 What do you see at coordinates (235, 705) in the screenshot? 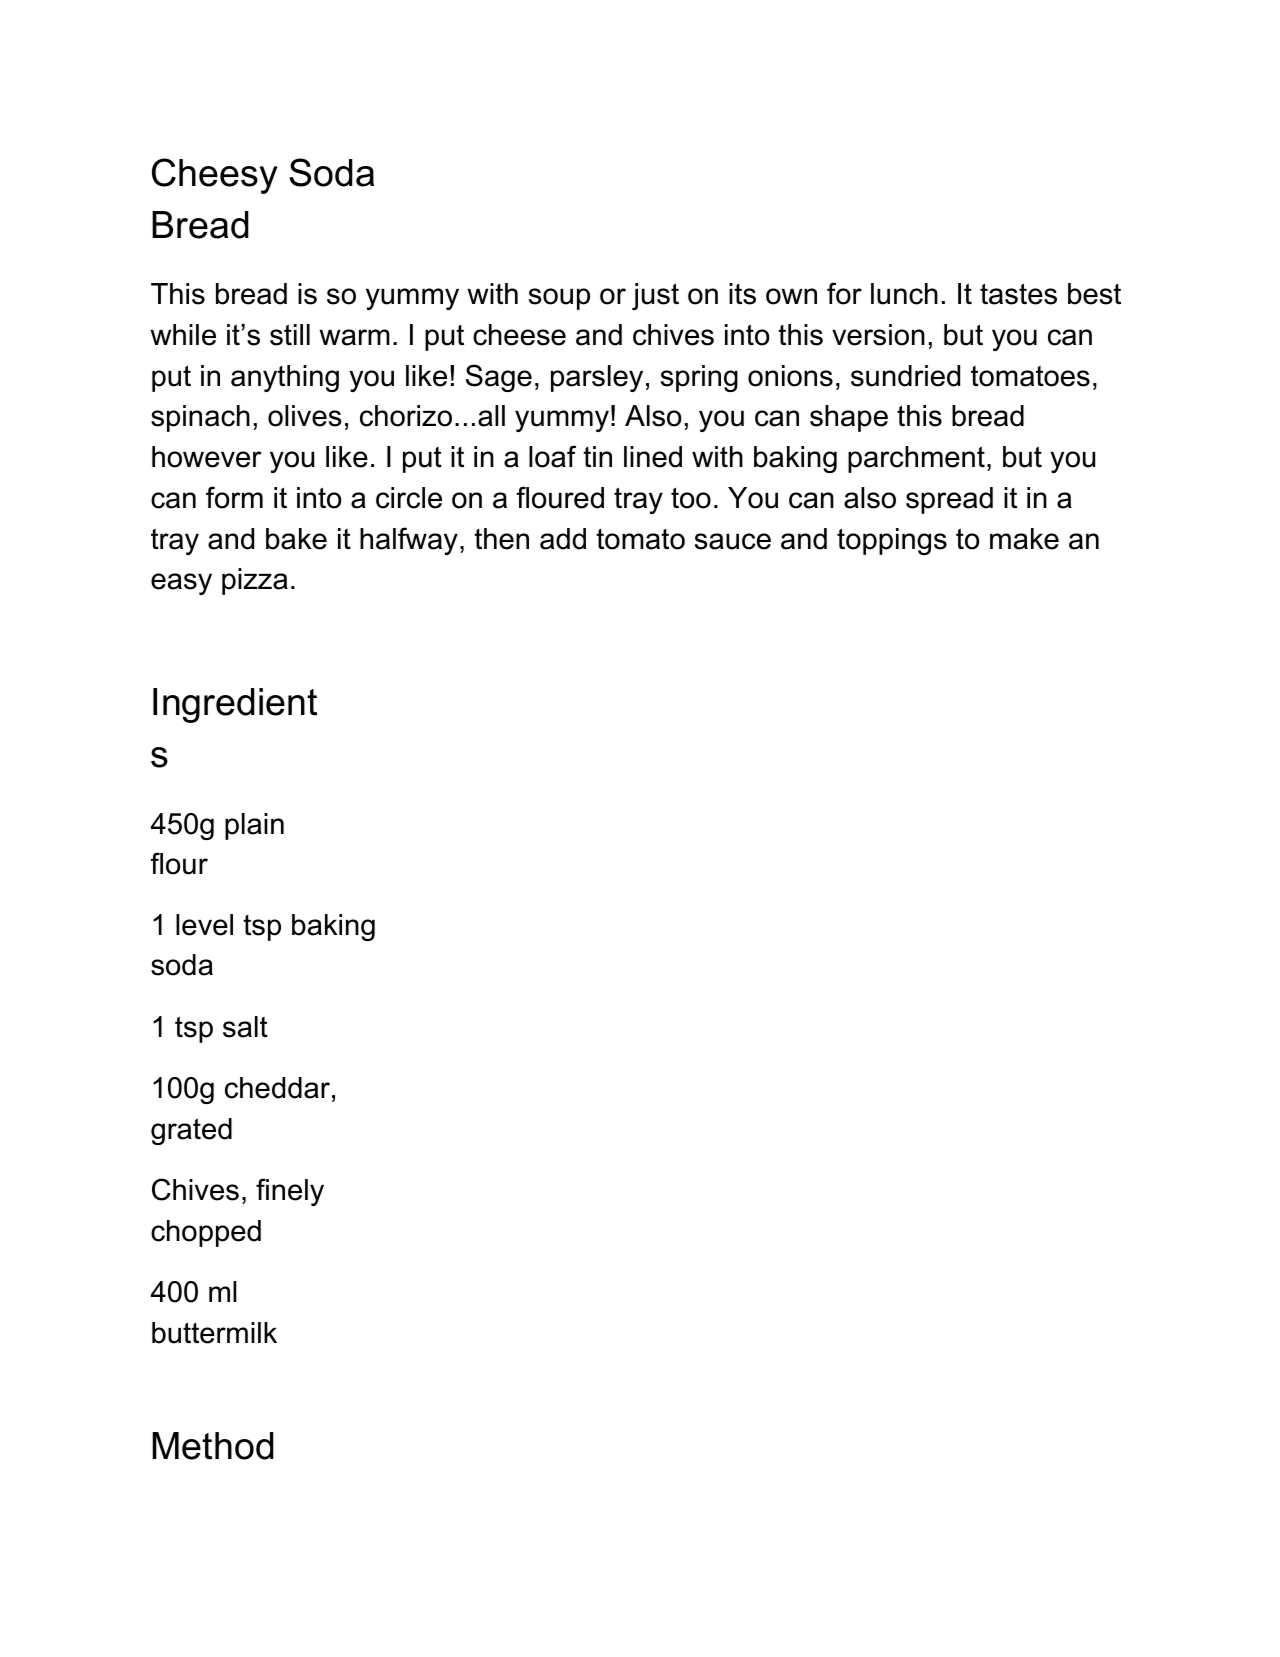
I see `Ingredient` at bounding box center [235, 705].
